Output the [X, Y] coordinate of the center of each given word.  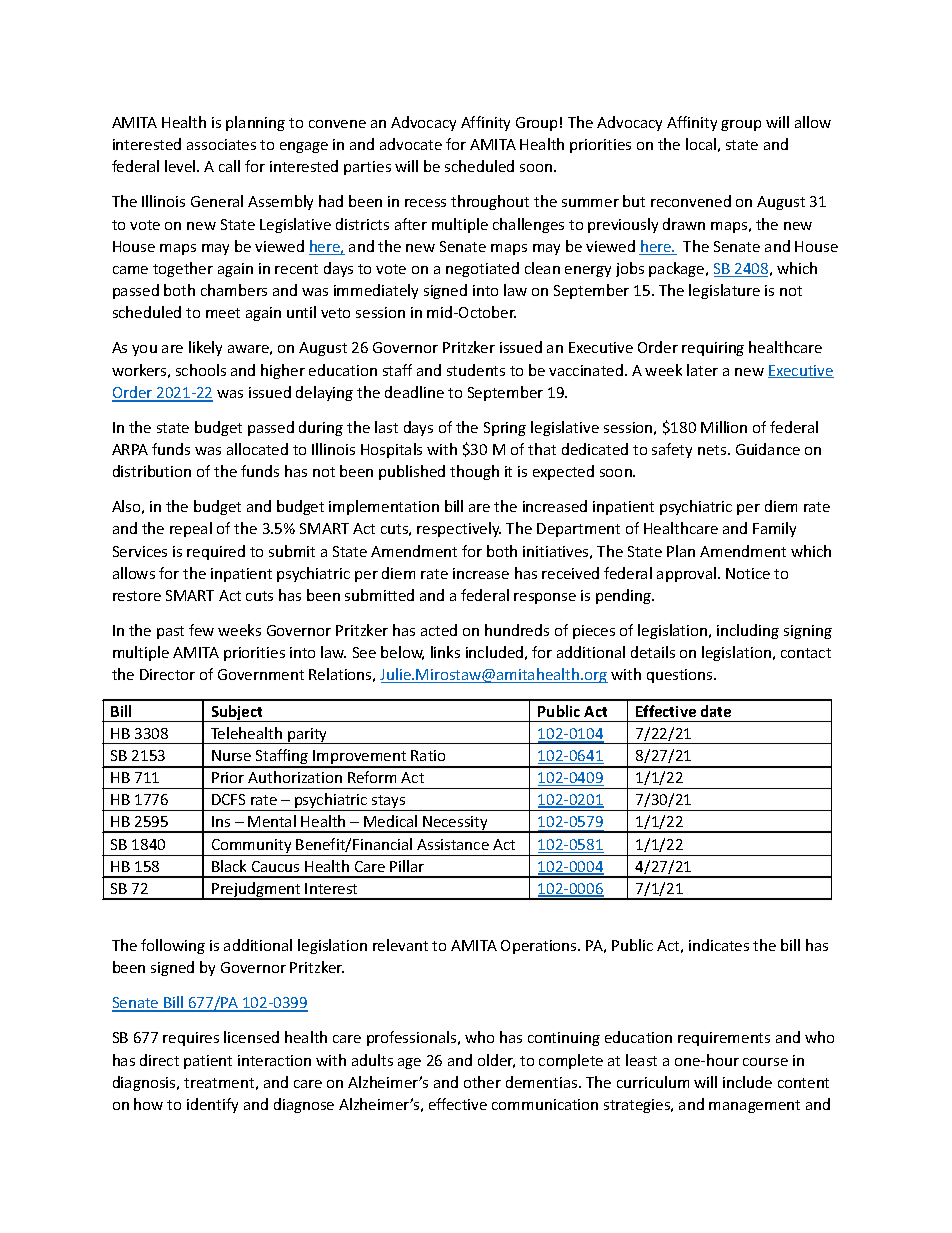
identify [212, 1105]
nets [713, 450]
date [716, 711]
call [229, 166]
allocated [257, 449]
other [482, 1082]
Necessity [455, 824]
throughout [490, 202]
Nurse [231, 755]
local [701, 144]
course [765, 1062]
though [474, 472]
